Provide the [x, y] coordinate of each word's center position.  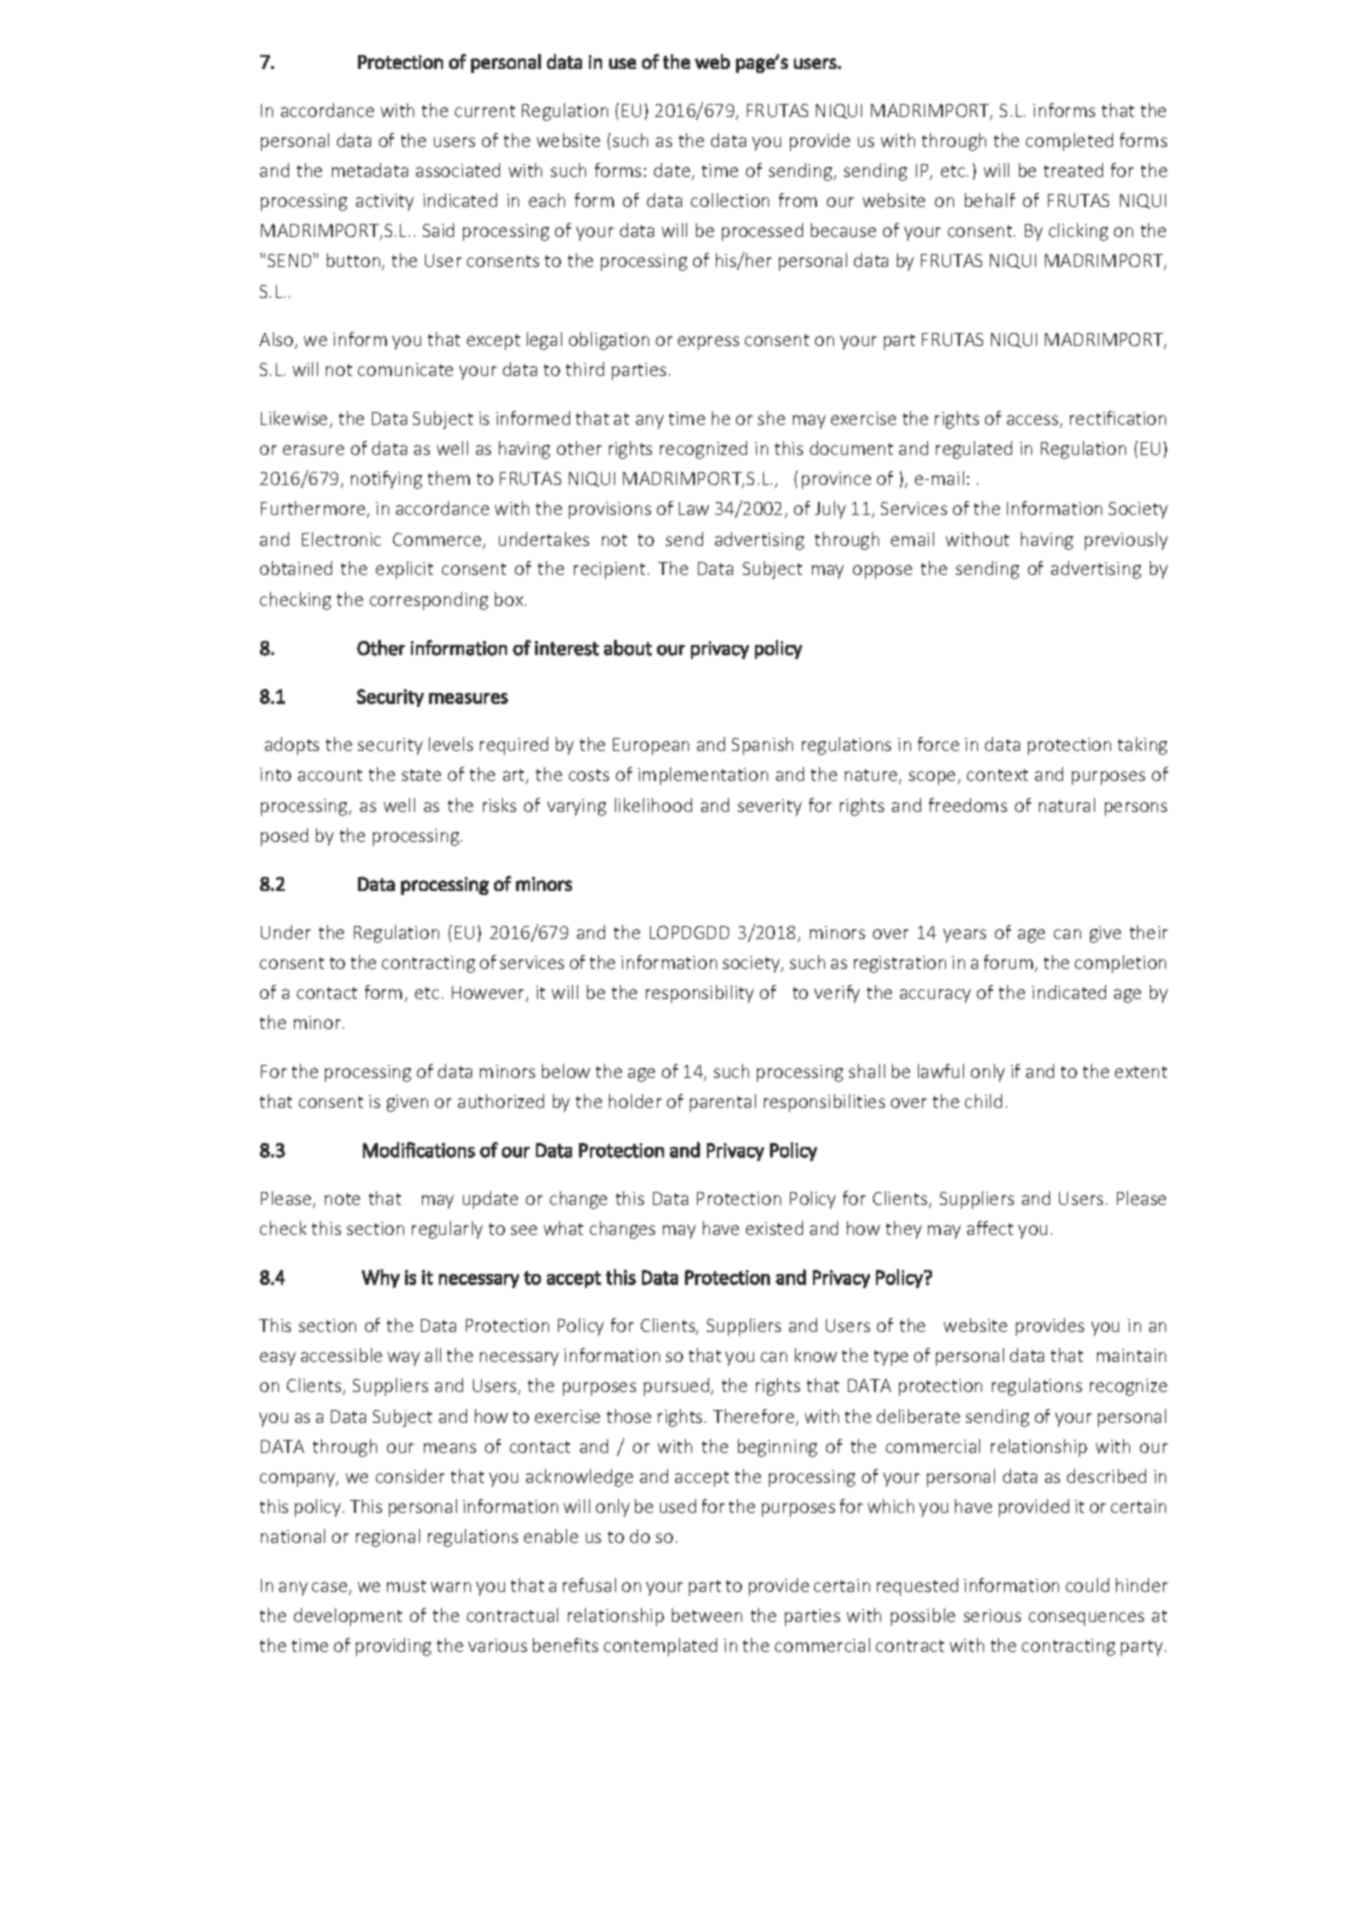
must [406, 1586]
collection [730, 200]
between [707, 1615]
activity [385, 202]
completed [1069, 142]
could [1087, 1585]
